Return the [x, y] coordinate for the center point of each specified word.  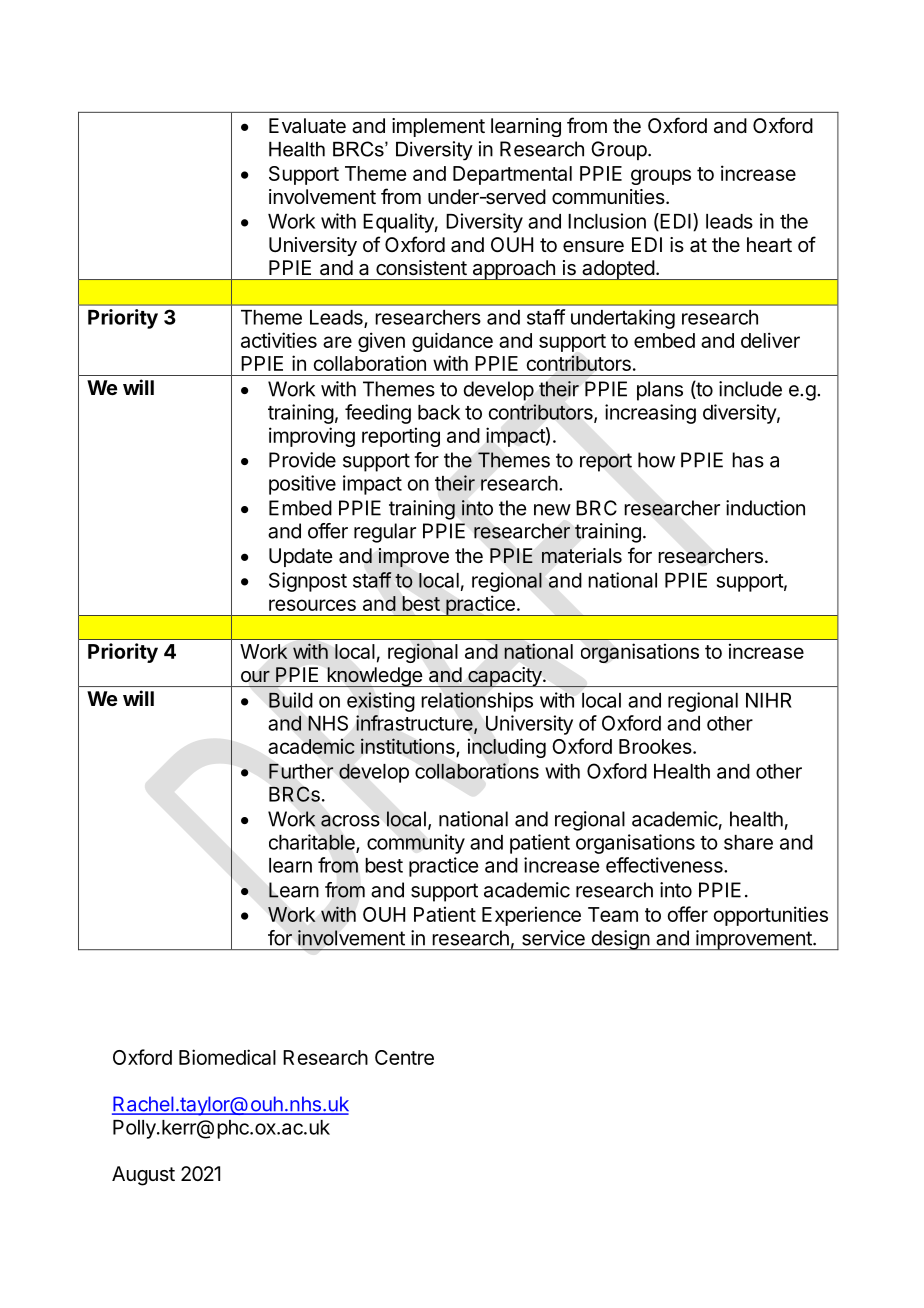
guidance [452, 342]
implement [438, 127]
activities [279, 340]
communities [608, 197]
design [620, 940]
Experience [531, 916]
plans [660, 391]
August [143, 1176]
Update [301, 557]
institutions [409, 747]
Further [301, 771]
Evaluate [307, 125]
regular [385, 533]
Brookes [656, 746]
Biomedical [227, 1057]
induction [765, 508]
